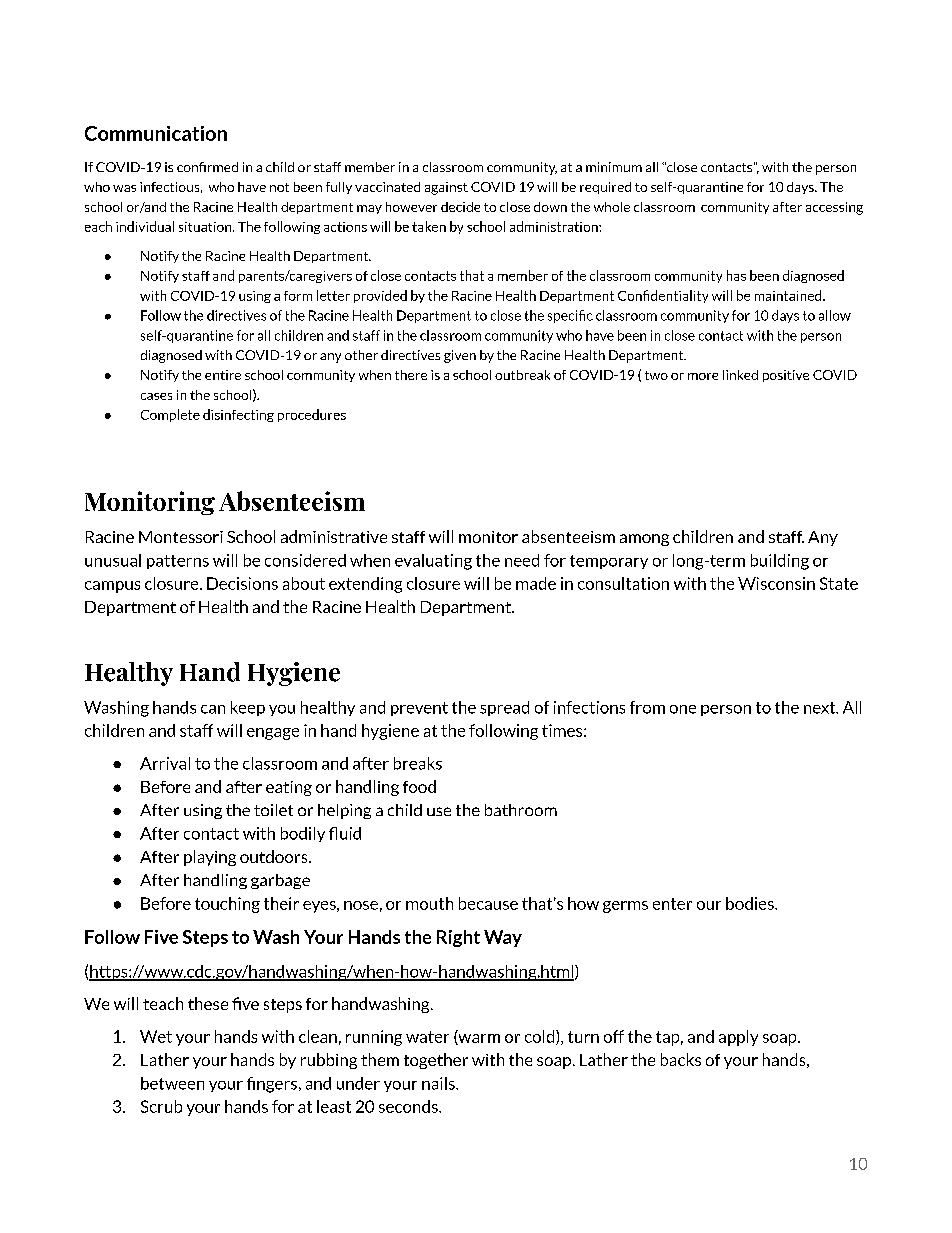  What do you see at coordinates (446, 188) in the screenshot?
I see `against` at bounding box center [446, 188].
